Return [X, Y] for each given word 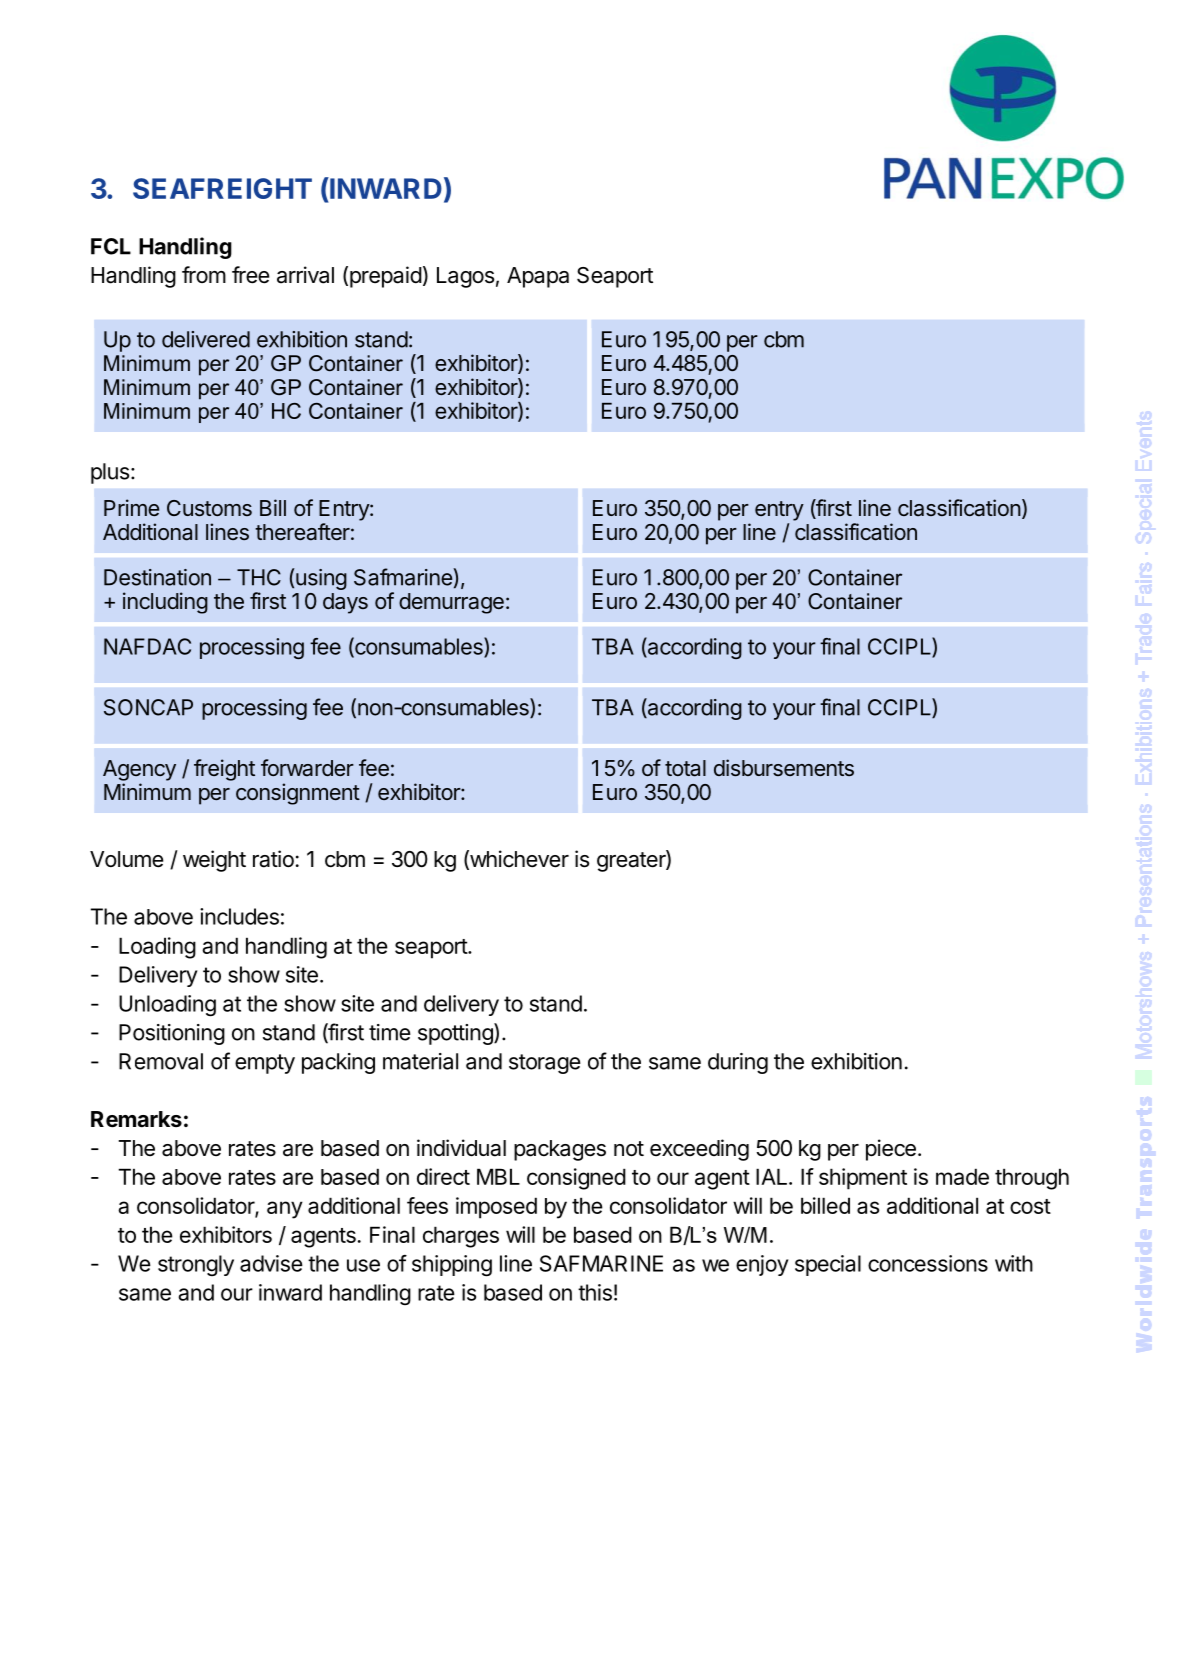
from [204, 274]
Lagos [465, 277]
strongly [196, 1265]
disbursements [784, 768]
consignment [298, 794]
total [685, 768]
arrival [305, 275]
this [595, 1292]
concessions [928, 1263]
